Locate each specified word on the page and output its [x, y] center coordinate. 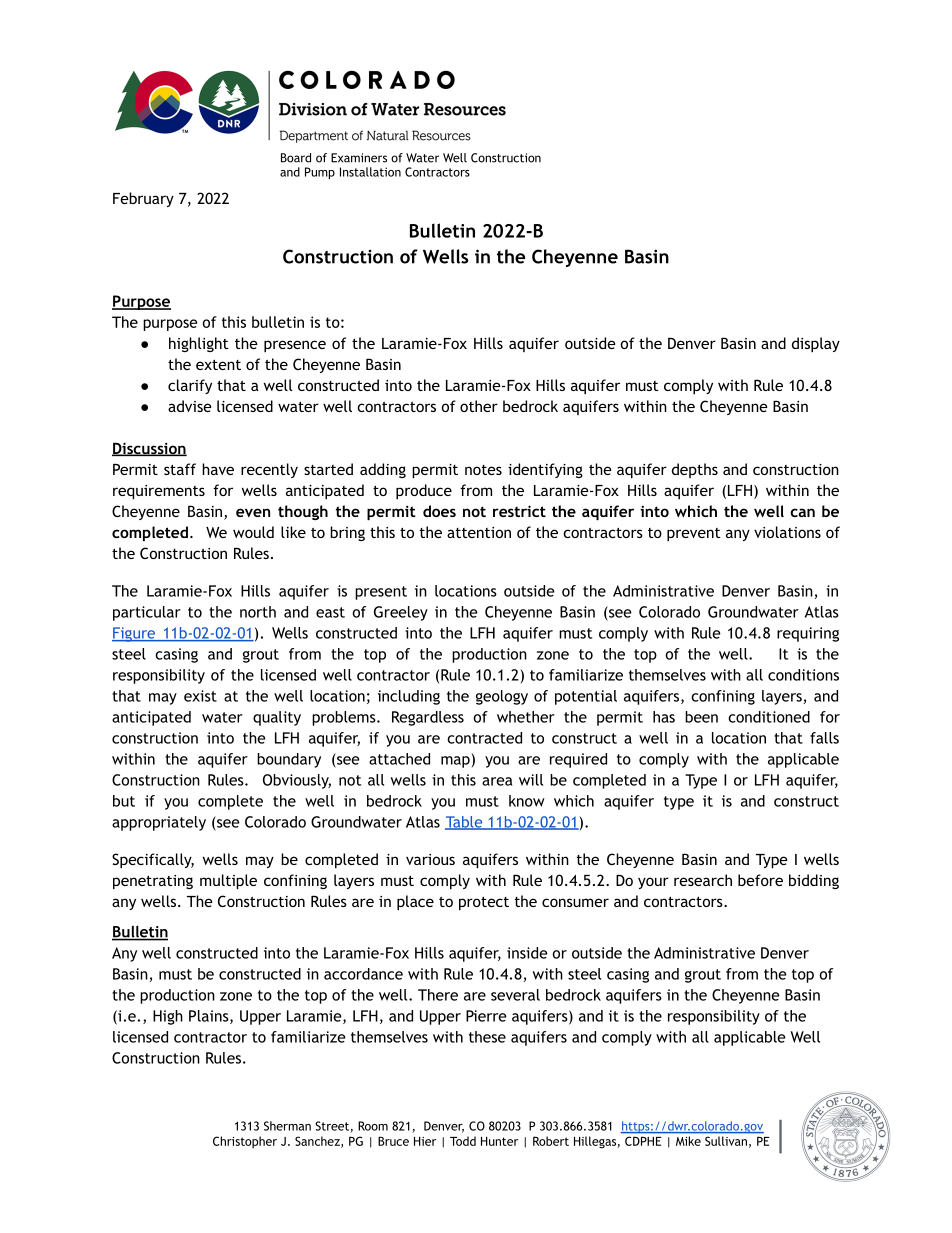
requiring [808, 634]
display [816, 344]
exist [200, 696]
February [143, 199]
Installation [370, 172]
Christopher [245, 1142]
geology [502, 697]
